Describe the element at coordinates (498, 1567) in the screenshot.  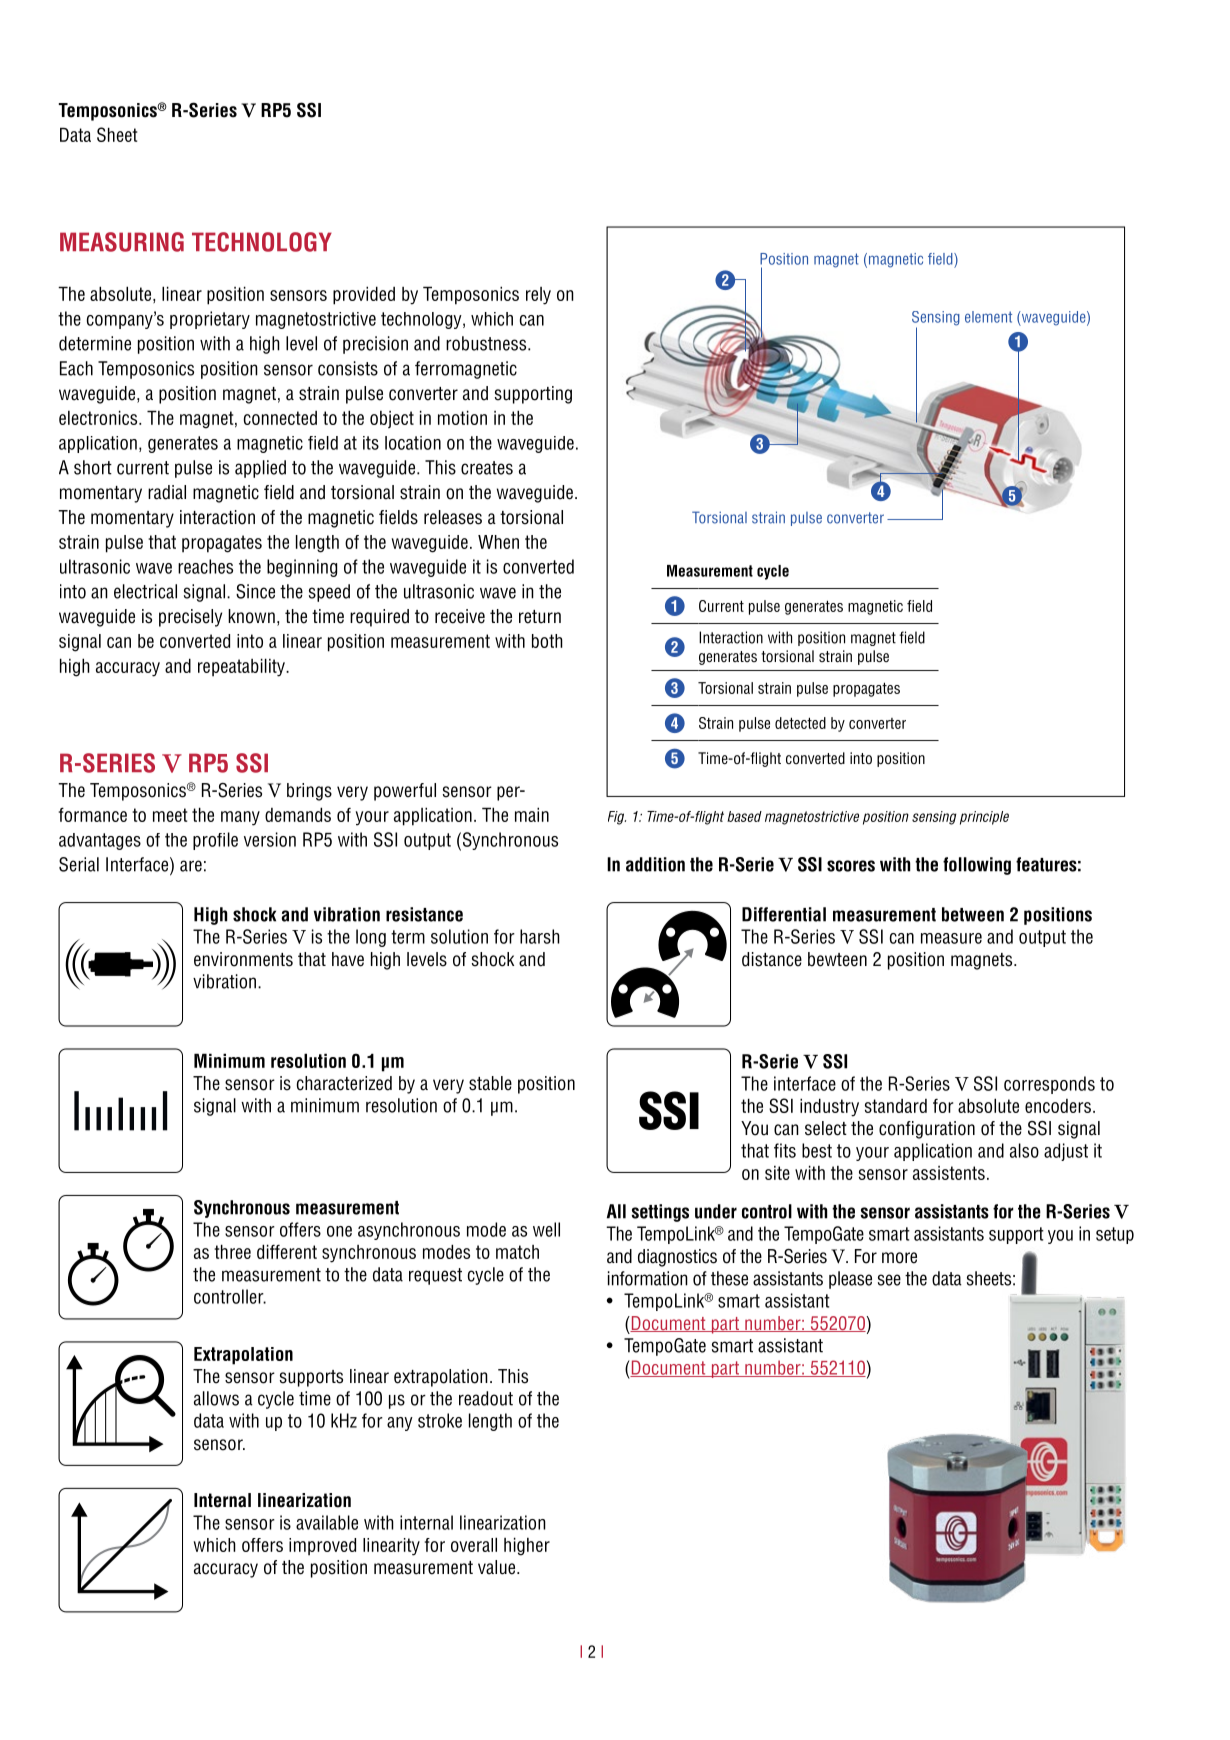
I see `value` at that location.
